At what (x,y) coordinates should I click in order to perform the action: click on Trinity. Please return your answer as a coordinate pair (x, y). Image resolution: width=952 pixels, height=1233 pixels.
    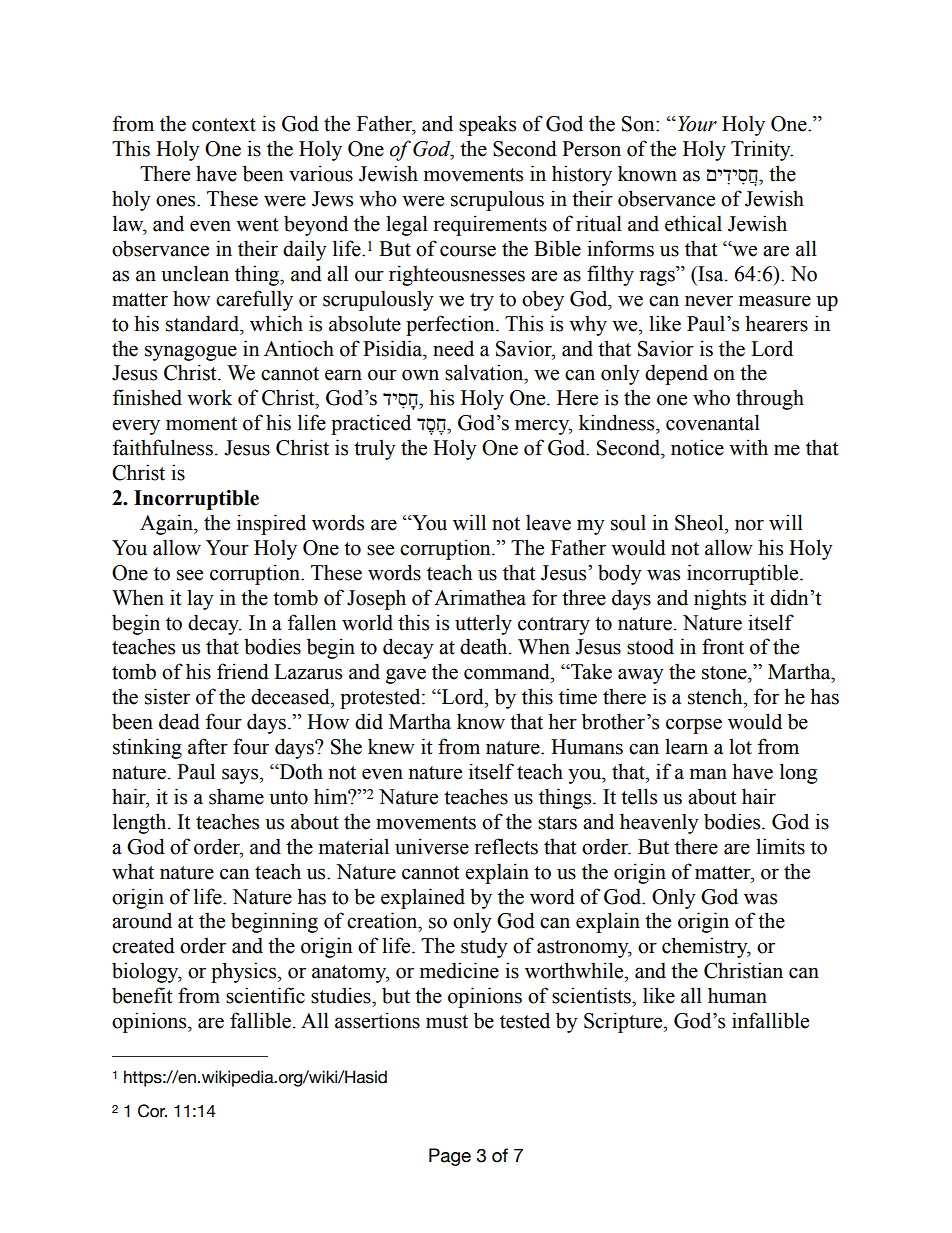
    Looking at the image, I should click on (762, 150).
